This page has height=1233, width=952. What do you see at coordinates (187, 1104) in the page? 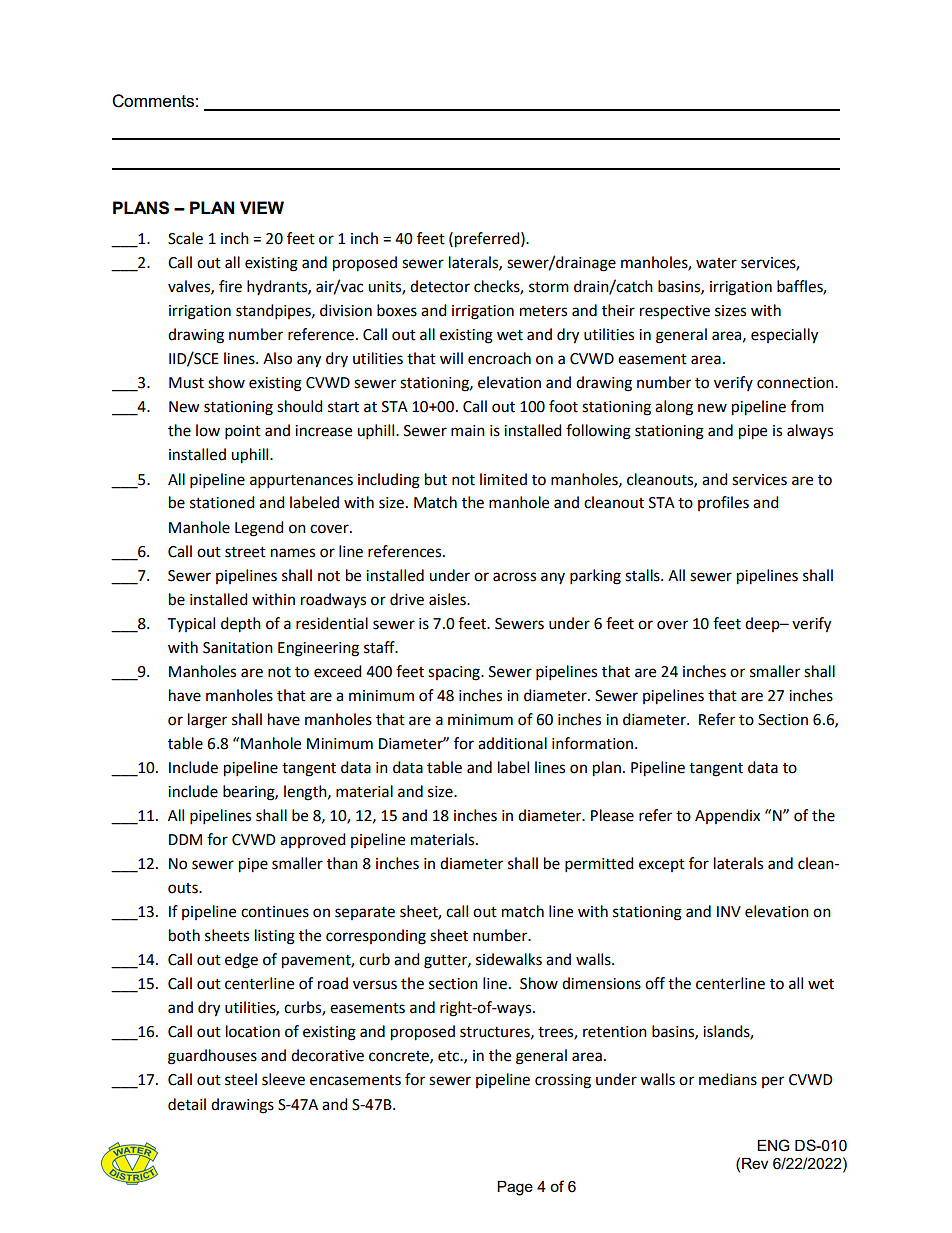
I see `detail` at bounding box center [187, 1104].
